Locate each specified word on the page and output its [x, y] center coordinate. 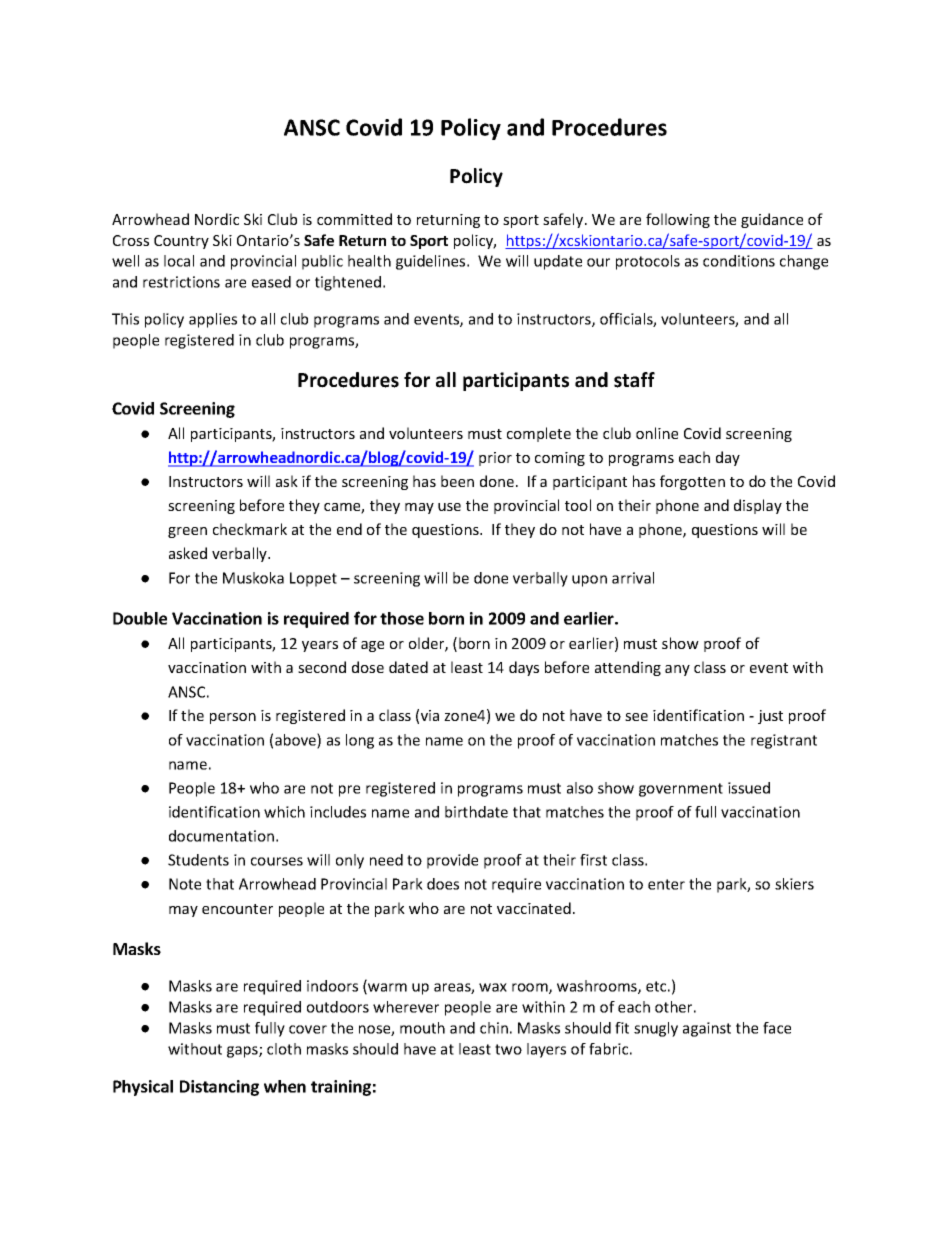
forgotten [692, 482]
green [187, 532]
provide [452, 861]
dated [408, 667]
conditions [739, 261]
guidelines [432, 262]
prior [495, 459]
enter [666, 884]
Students [198, 860]
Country [181, 242]
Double [140, 618]
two [508, 1049]
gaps [243, 1052]
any [677, 670]
